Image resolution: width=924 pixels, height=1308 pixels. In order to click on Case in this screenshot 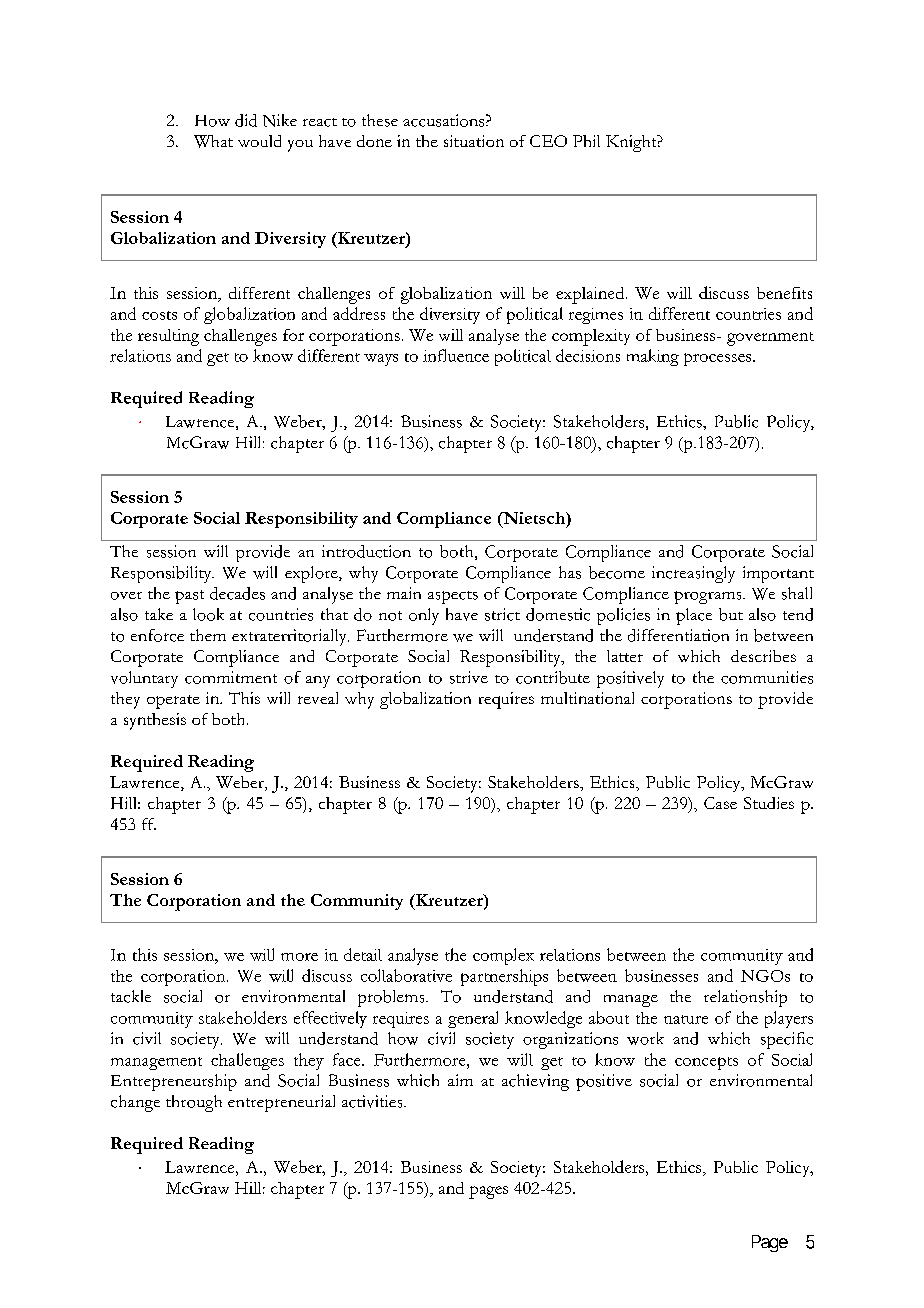, I will do `click(720, 803)`.
